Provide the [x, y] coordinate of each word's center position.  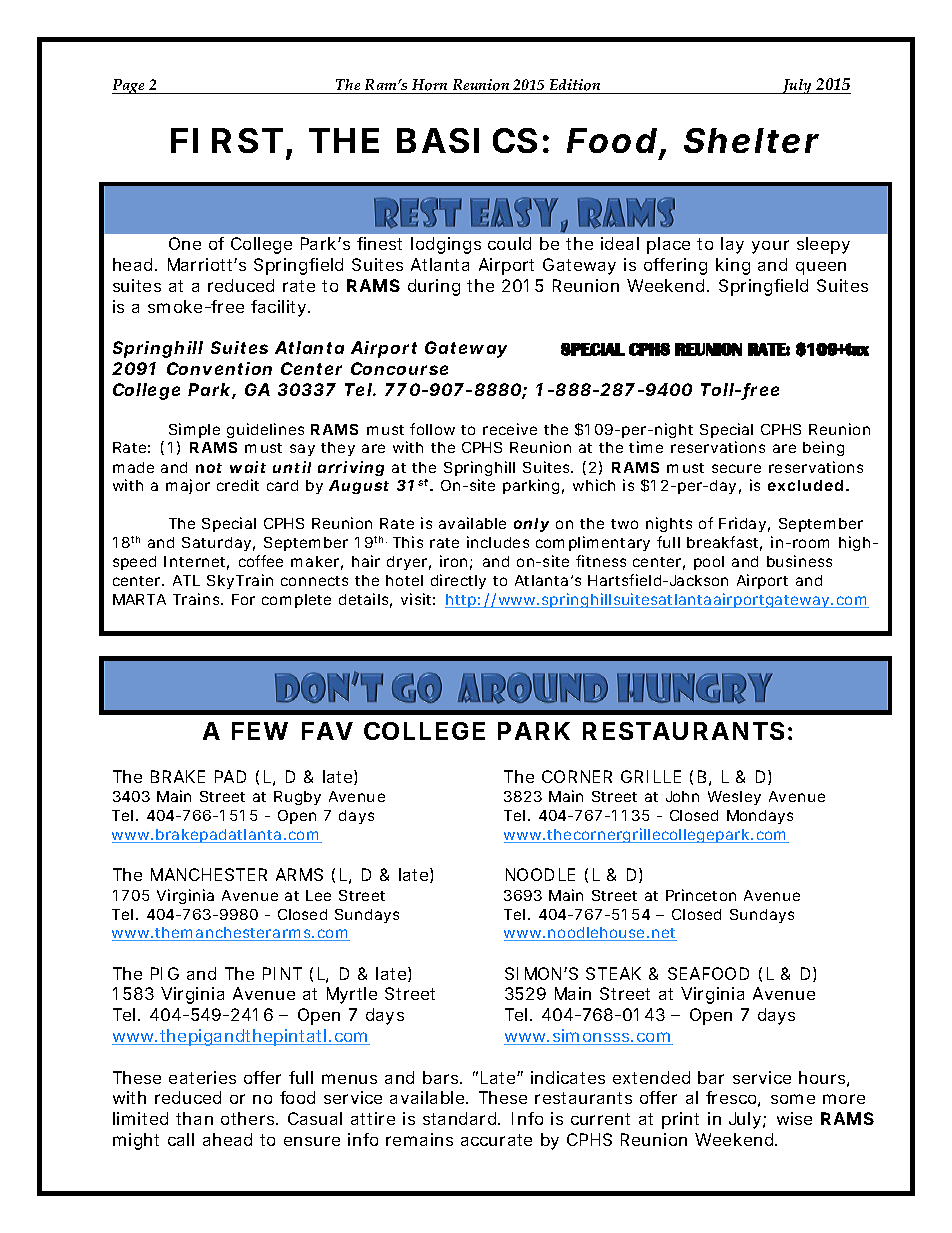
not [209, 468]
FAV [327, 731]
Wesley [734, 798]
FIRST [226, 140]
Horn [430, 86]
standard [459, 1118]
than [194, 1118]
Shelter [751, 140]
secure [736, 468]
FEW [260, 731]
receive [510, 429]
